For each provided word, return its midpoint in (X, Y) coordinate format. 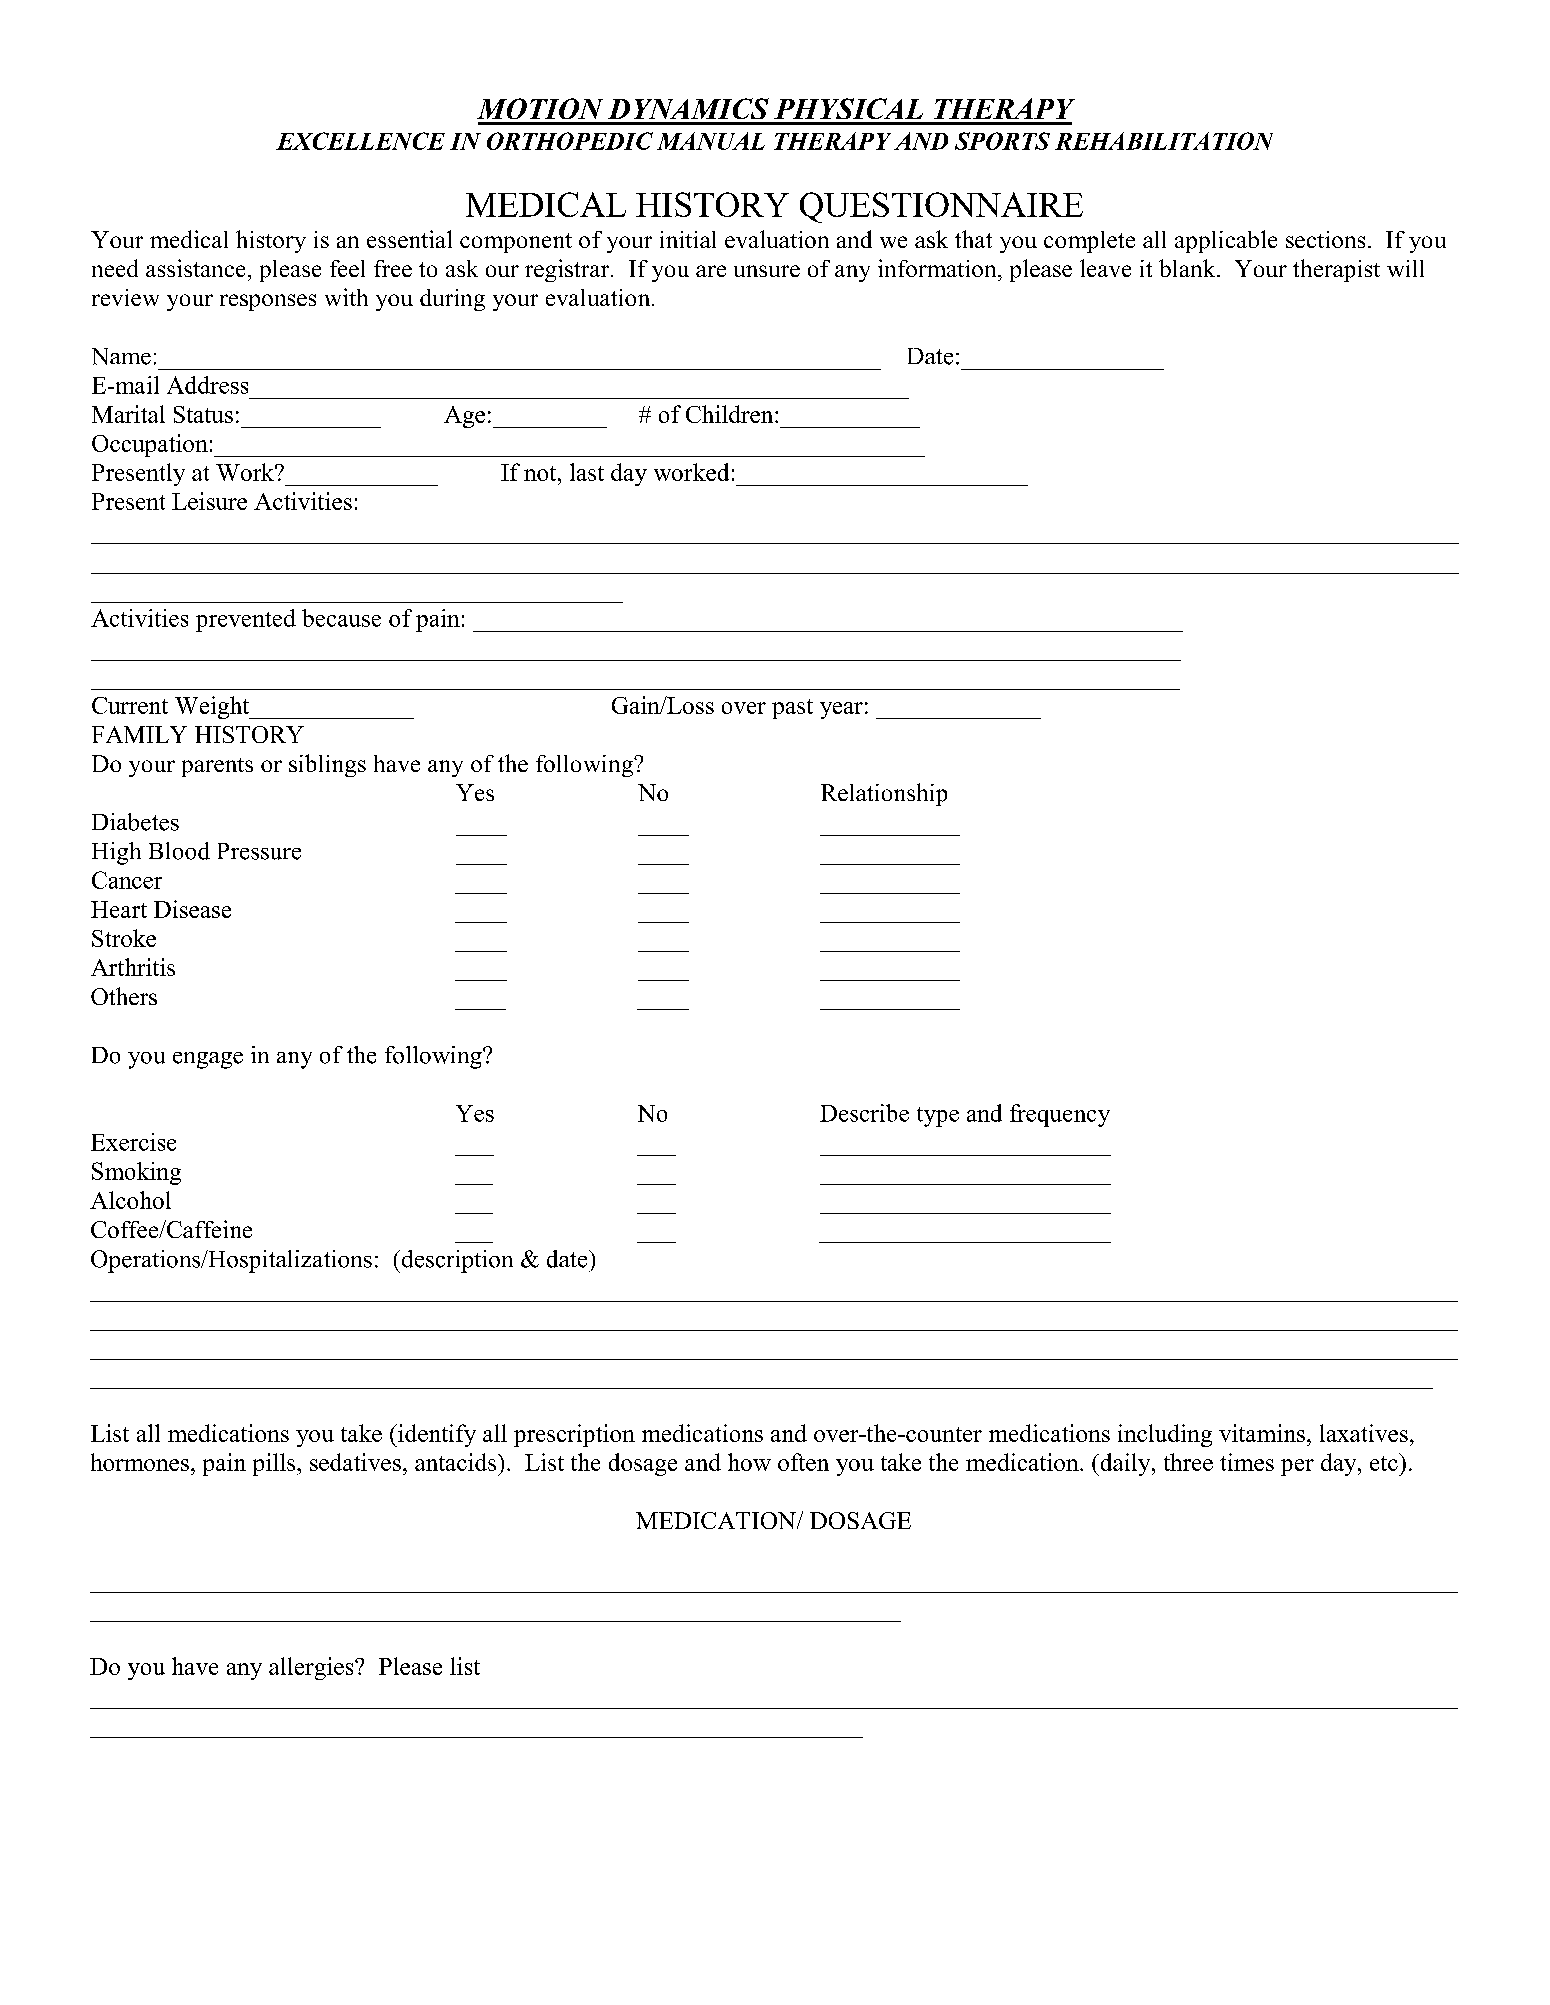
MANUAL (711, 141)
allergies (312, 1668)
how (749, 1462)
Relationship (884, 794)
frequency (1060, 1115)
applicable (1226, 241)
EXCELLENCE (360, 141)
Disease (192, 909)
